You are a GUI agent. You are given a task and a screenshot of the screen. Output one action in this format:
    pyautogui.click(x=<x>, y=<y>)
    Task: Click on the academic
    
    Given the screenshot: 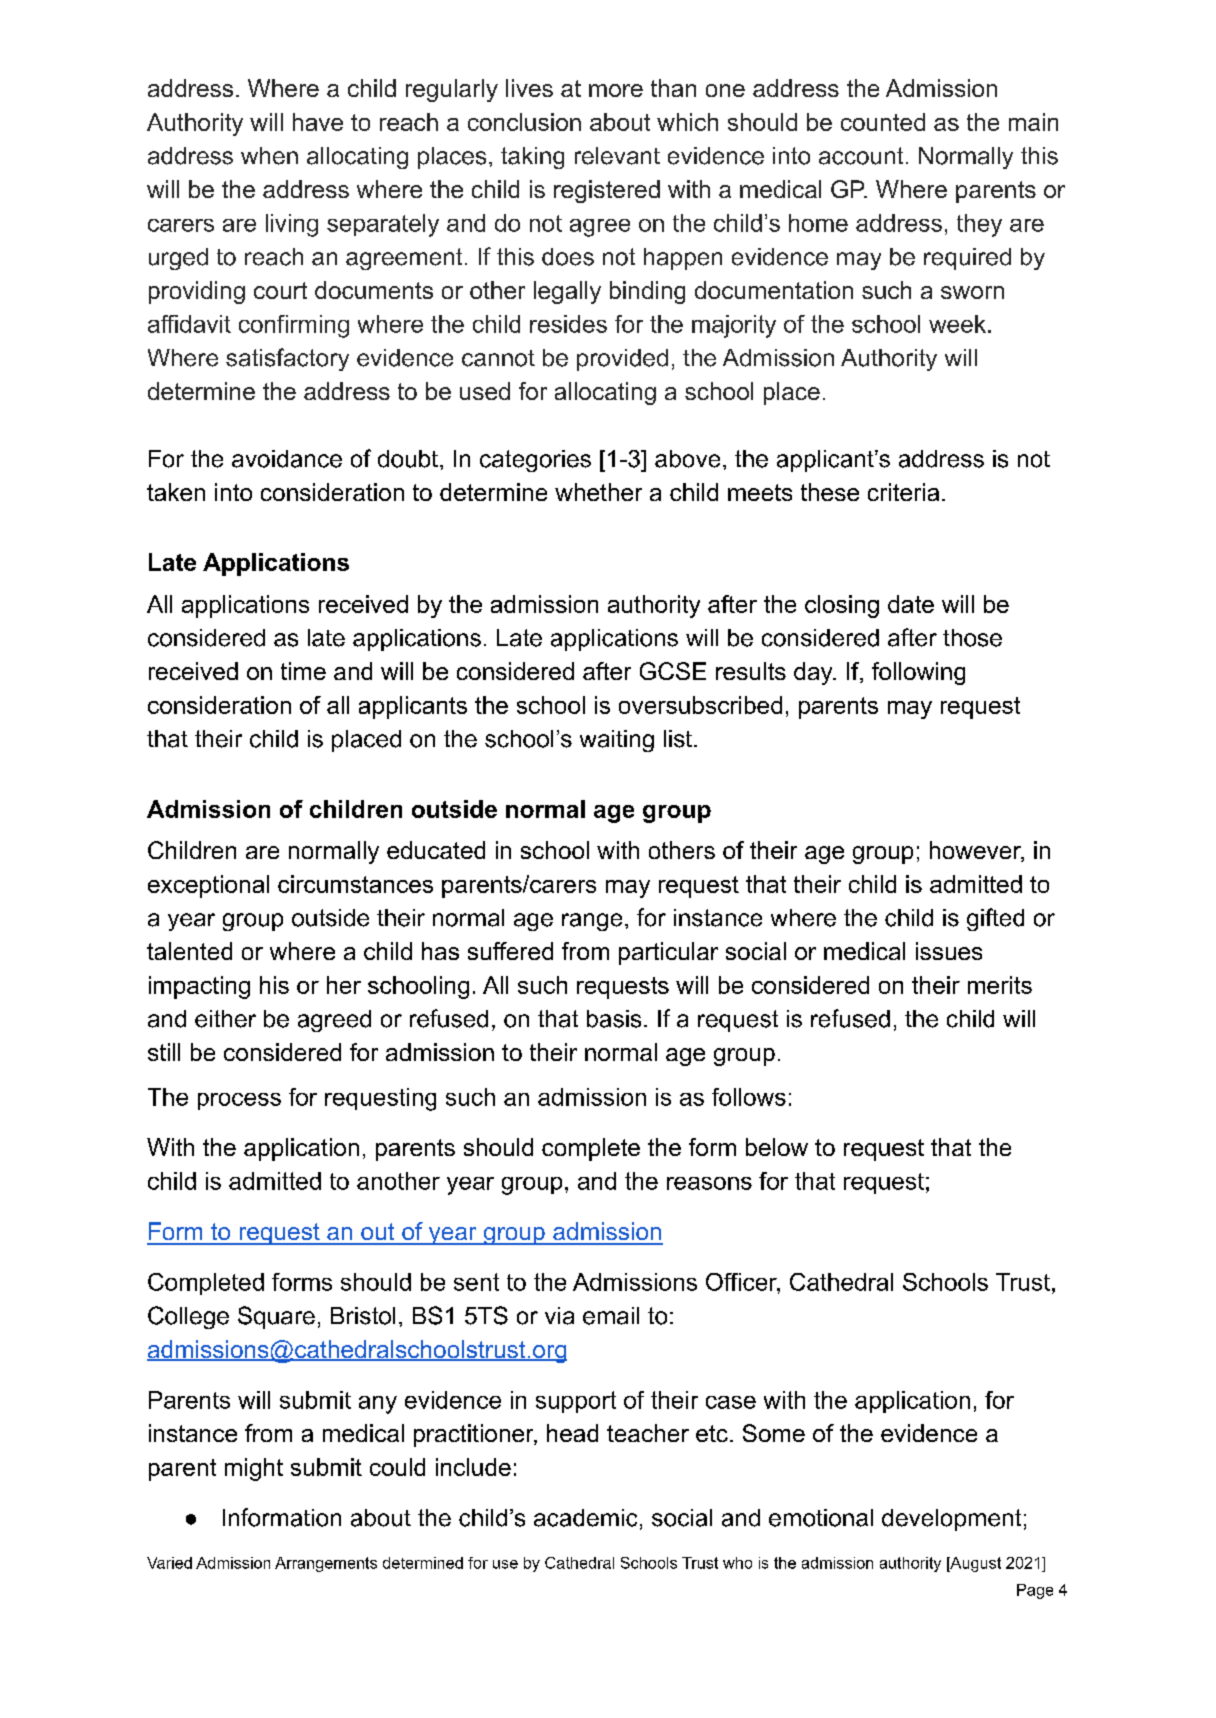 What is the action you would take?
    pyautogui.click(x=585, y=1518)
